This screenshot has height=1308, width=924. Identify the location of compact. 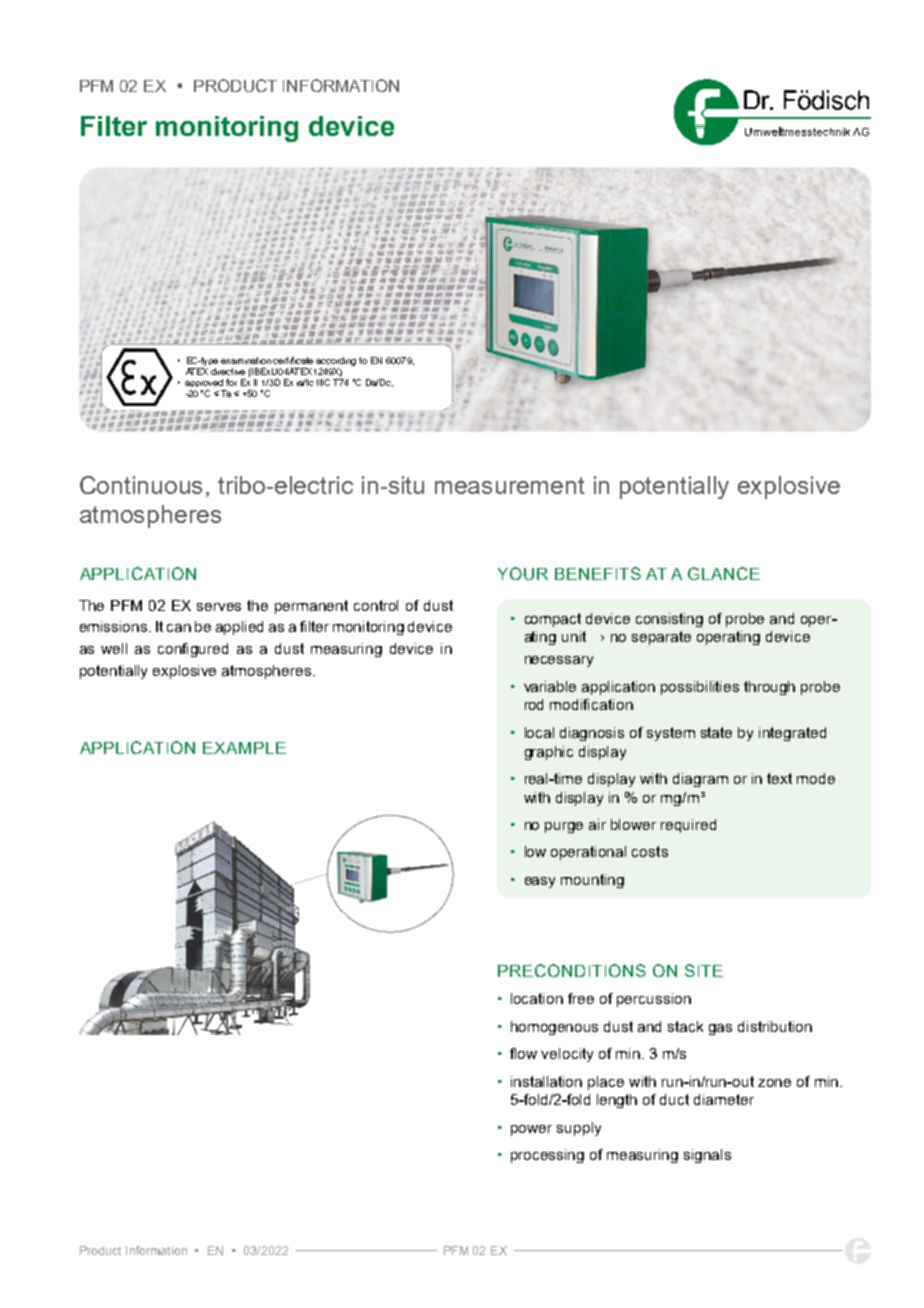
(553, 620).
